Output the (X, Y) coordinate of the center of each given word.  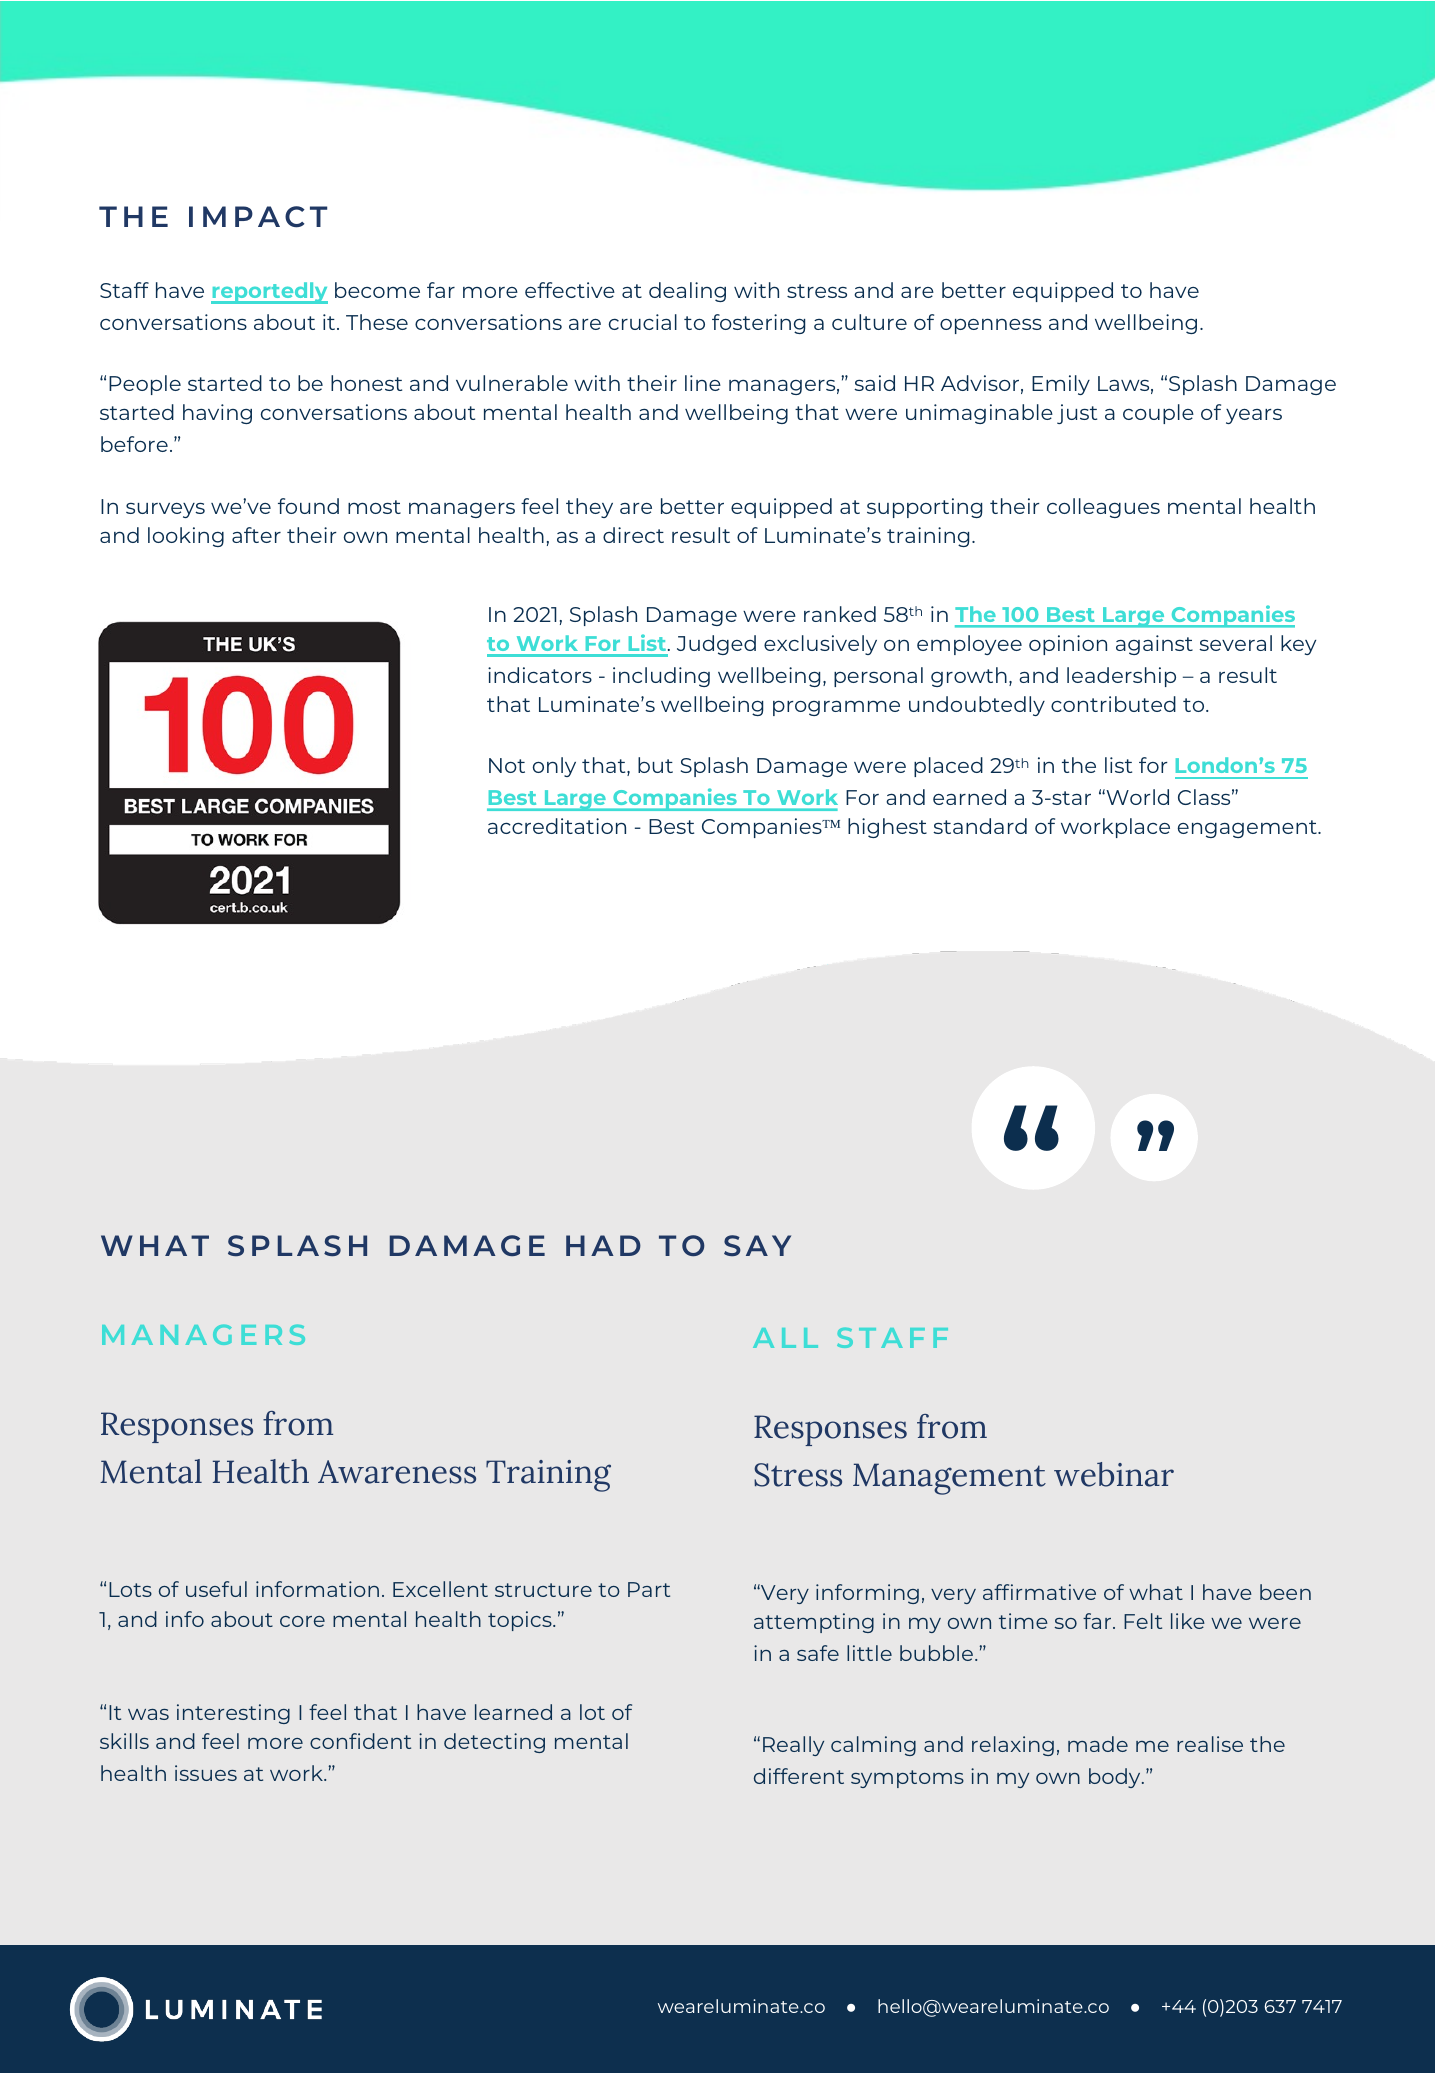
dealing (687, 292)
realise (1210, 1744)
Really (793, 1746)
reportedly (269, 293)
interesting (233, 1714)
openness (991, 326)
